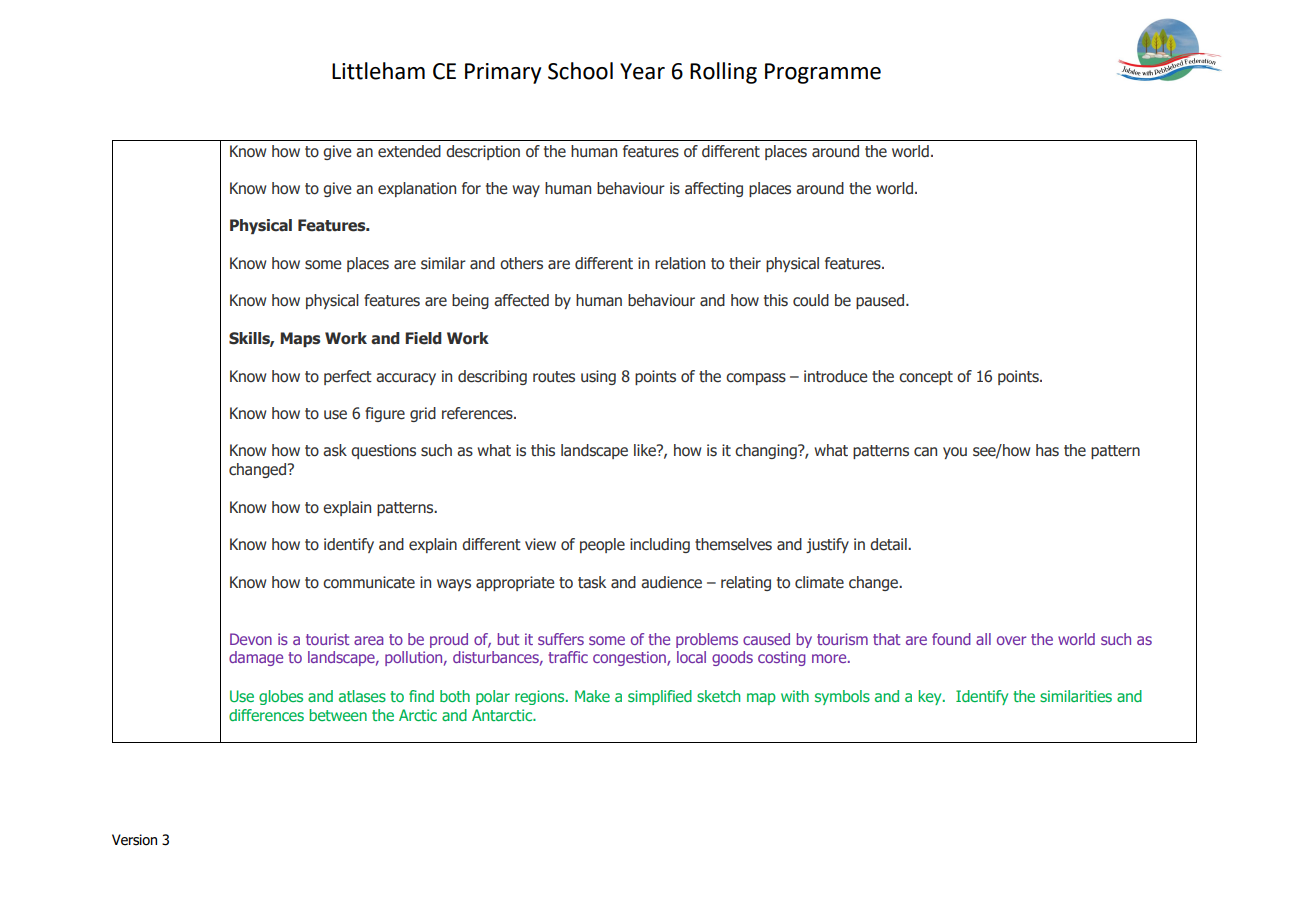 This screenshot has width=1308, height=924. I want to click on Version, so click(134, 840).
